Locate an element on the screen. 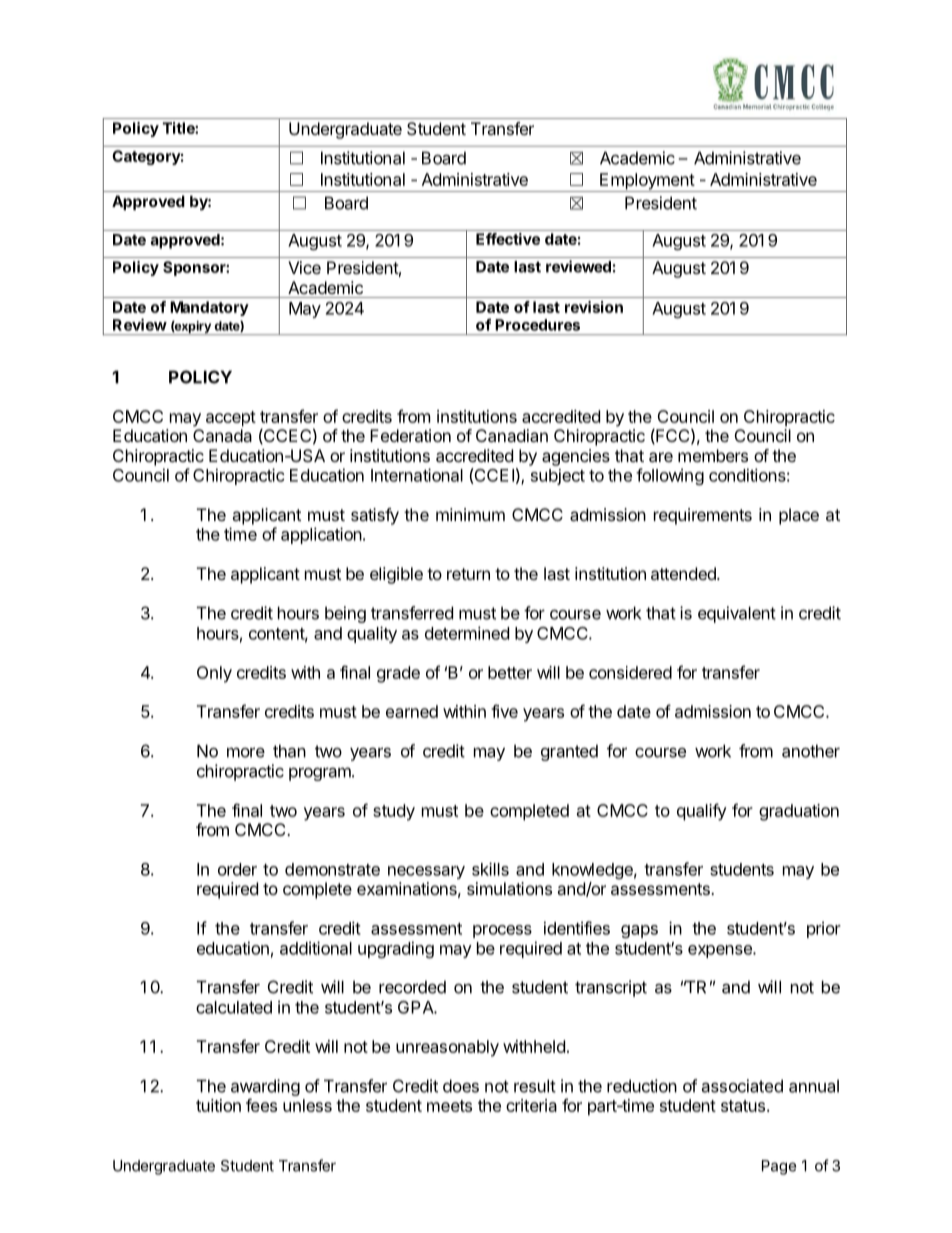 This screenshot has width=952, height=1233. unless is located at coordinates (307, 1105).
